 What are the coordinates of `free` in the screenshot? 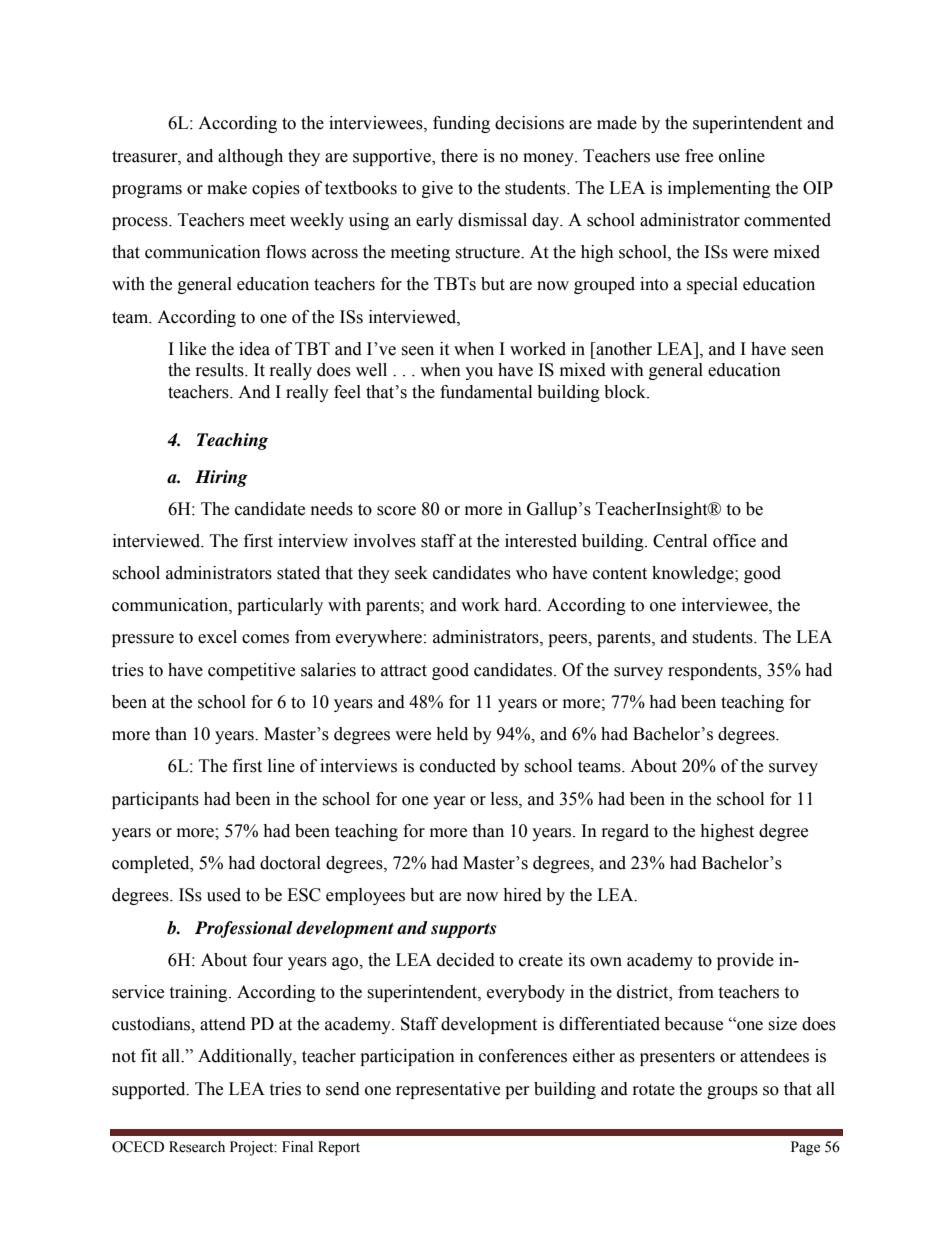 It's located at (699, 156).
